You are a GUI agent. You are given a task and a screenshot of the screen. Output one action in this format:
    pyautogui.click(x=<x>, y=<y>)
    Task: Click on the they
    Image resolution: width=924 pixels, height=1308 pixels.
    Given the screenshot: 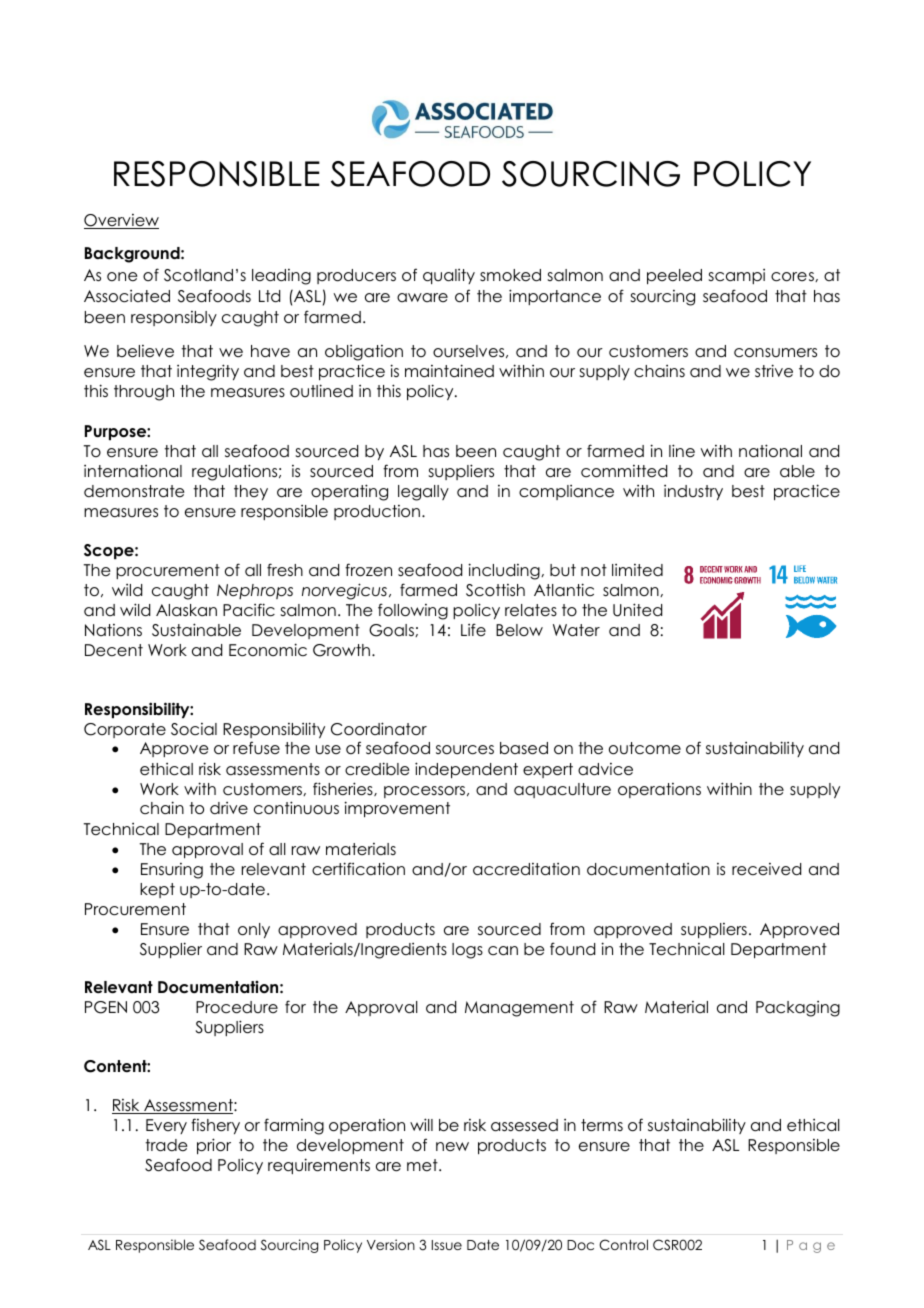 What is the action you would take?
    pyautogui.click(x=251, y=492)
